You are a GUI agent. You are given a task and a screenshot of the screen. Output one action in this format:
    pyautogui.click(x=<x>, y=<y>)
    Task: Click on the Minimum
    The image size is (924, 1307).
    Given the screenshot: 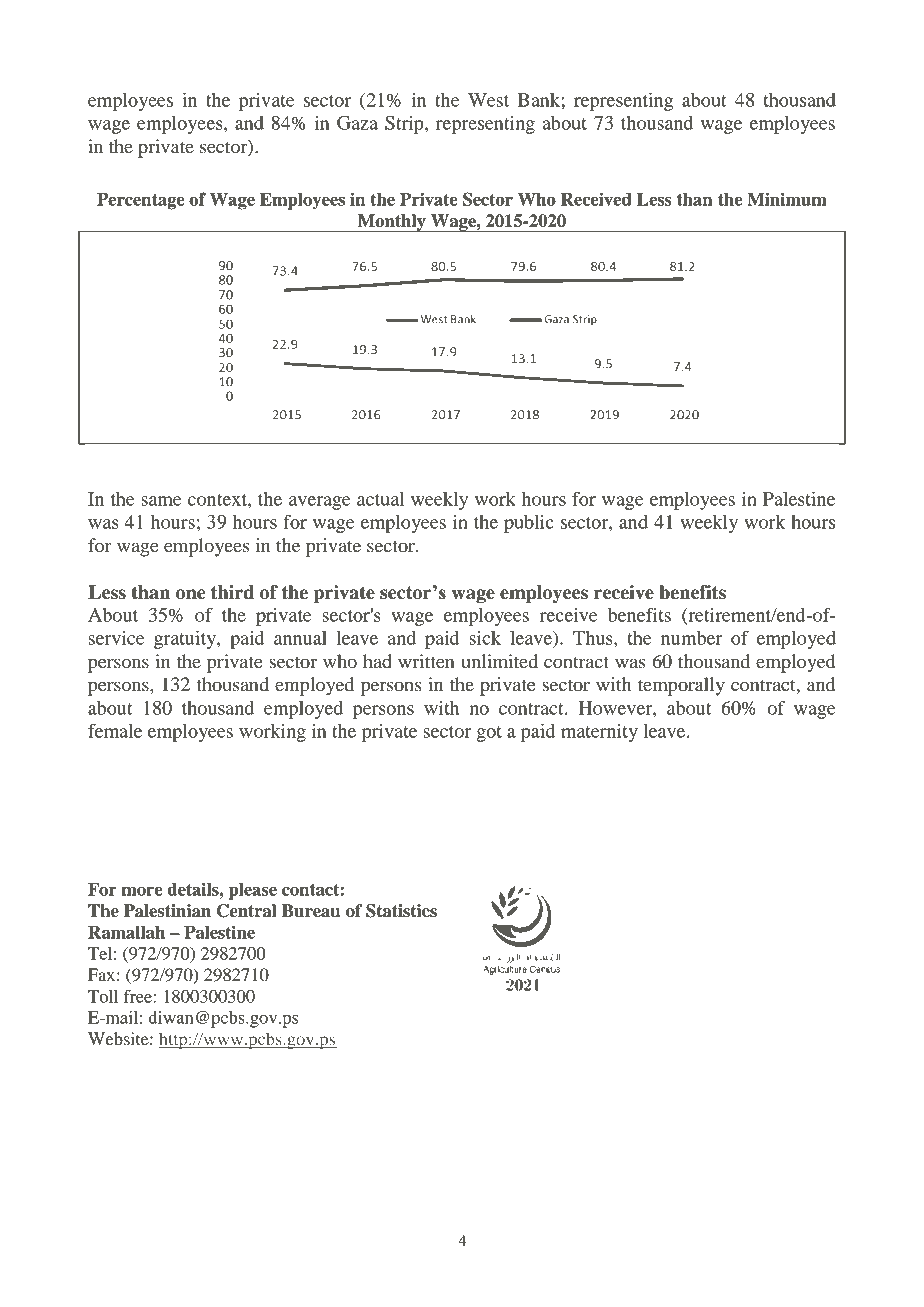 What is the action you would take?
    pyautogui.click(x=787, y=199)
